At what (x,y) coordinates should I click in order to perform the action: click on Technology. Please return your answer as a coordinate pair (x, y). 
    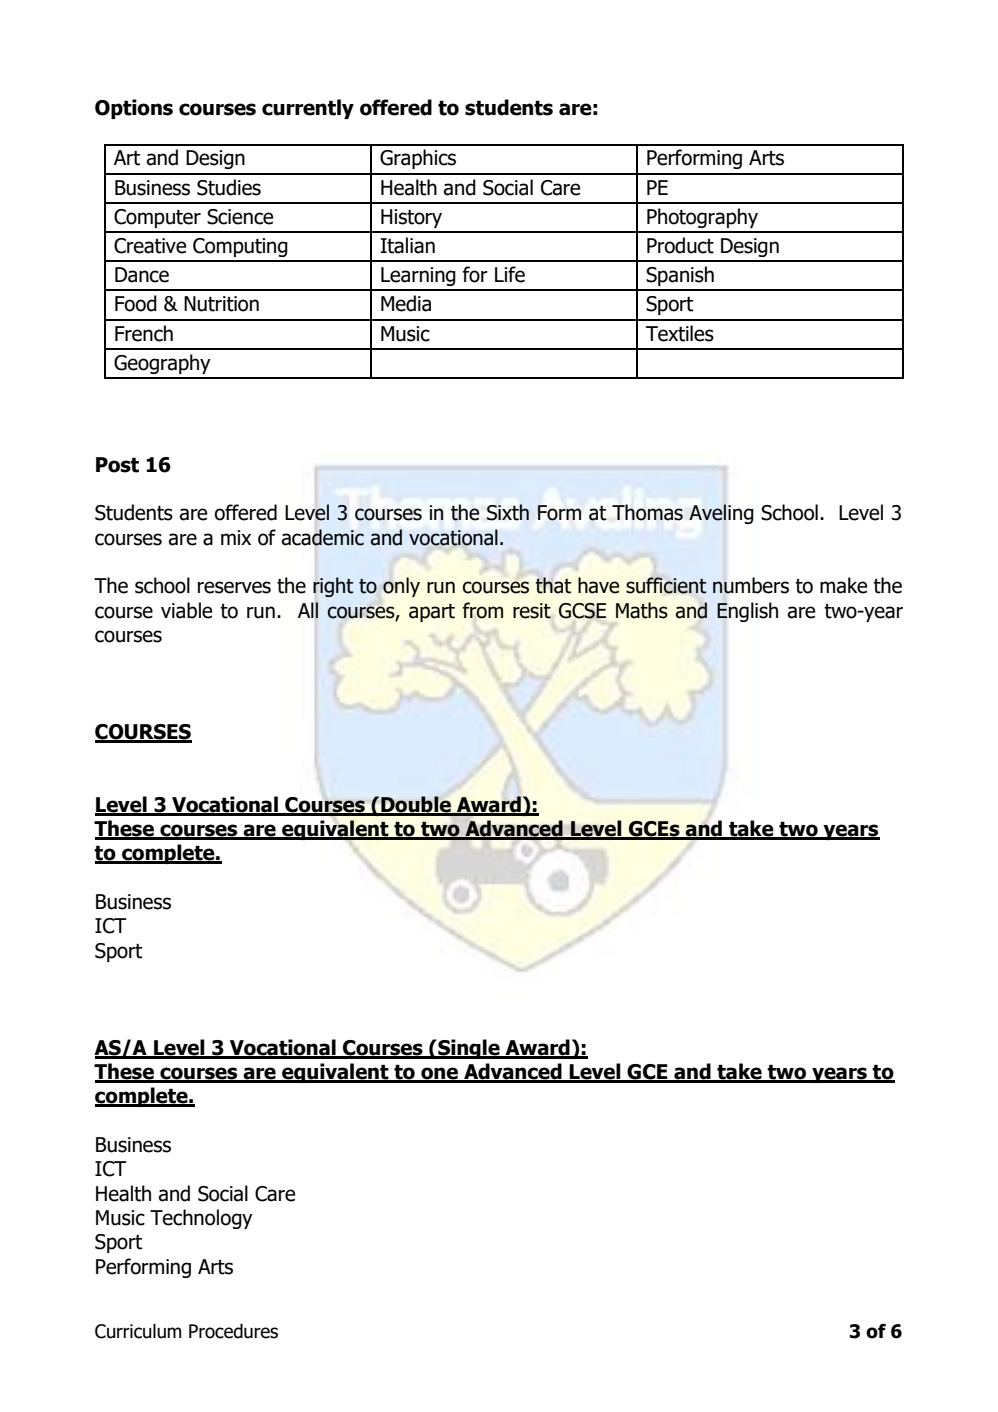
    Looking at the image, I should click on (201, 1219).
